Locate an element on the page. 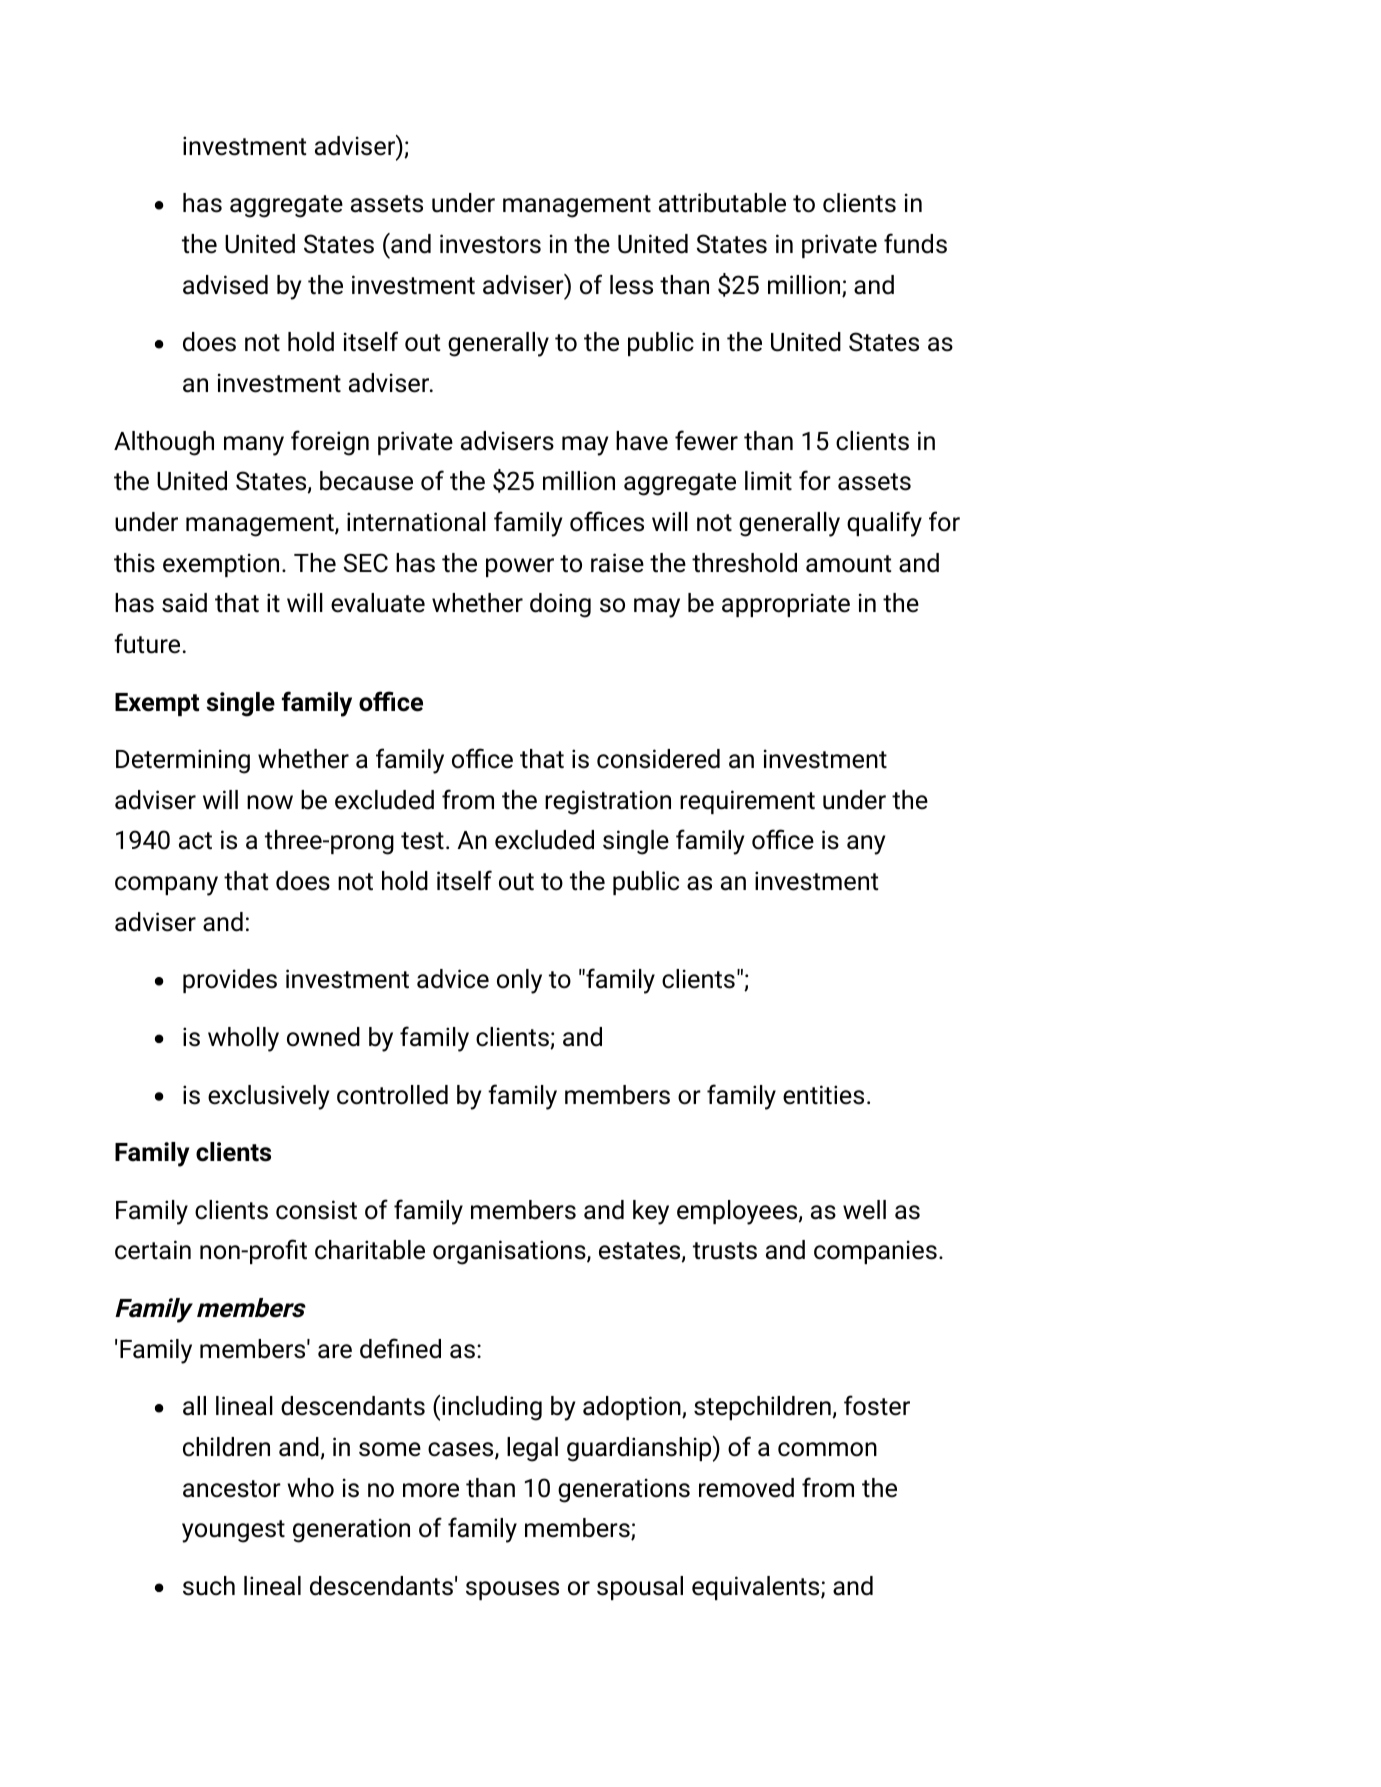 This image has width=1381, height=1787. advised is located at coordinates (225, 285).
